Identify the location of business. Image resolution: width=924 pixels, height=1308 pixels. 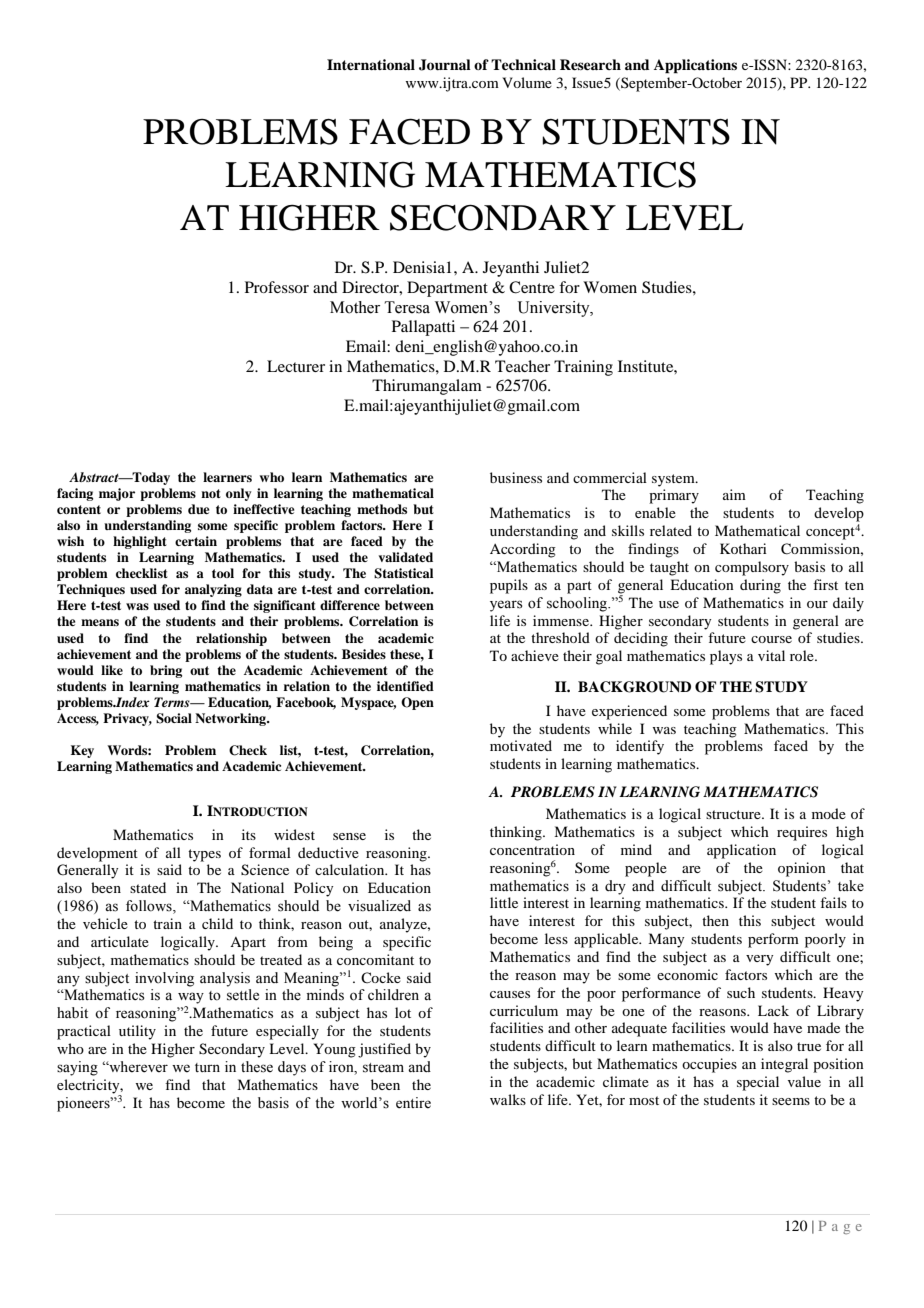
(516, 477).
